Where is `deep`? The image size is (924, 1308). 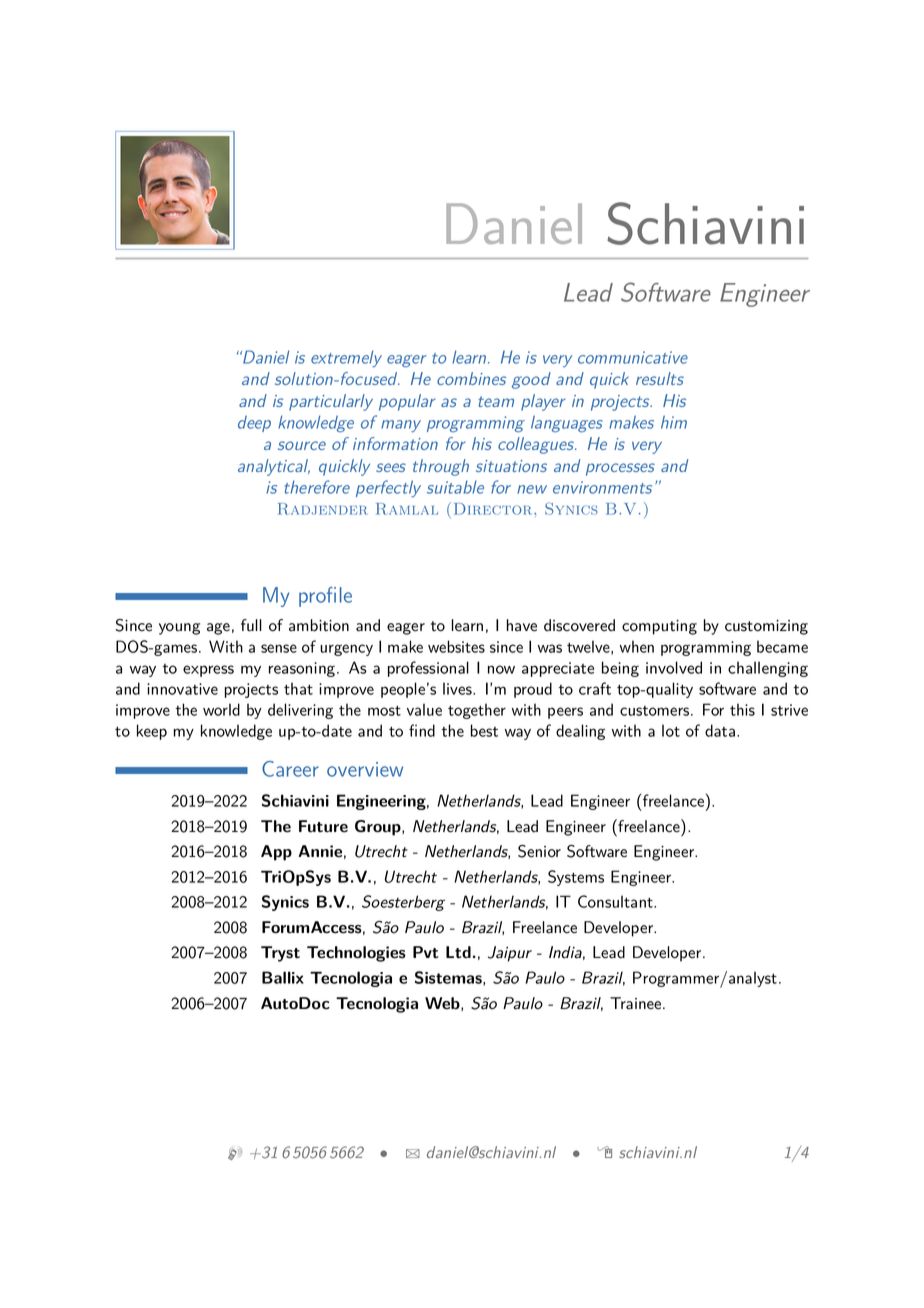
deep is located at coordinates (254, 423).
